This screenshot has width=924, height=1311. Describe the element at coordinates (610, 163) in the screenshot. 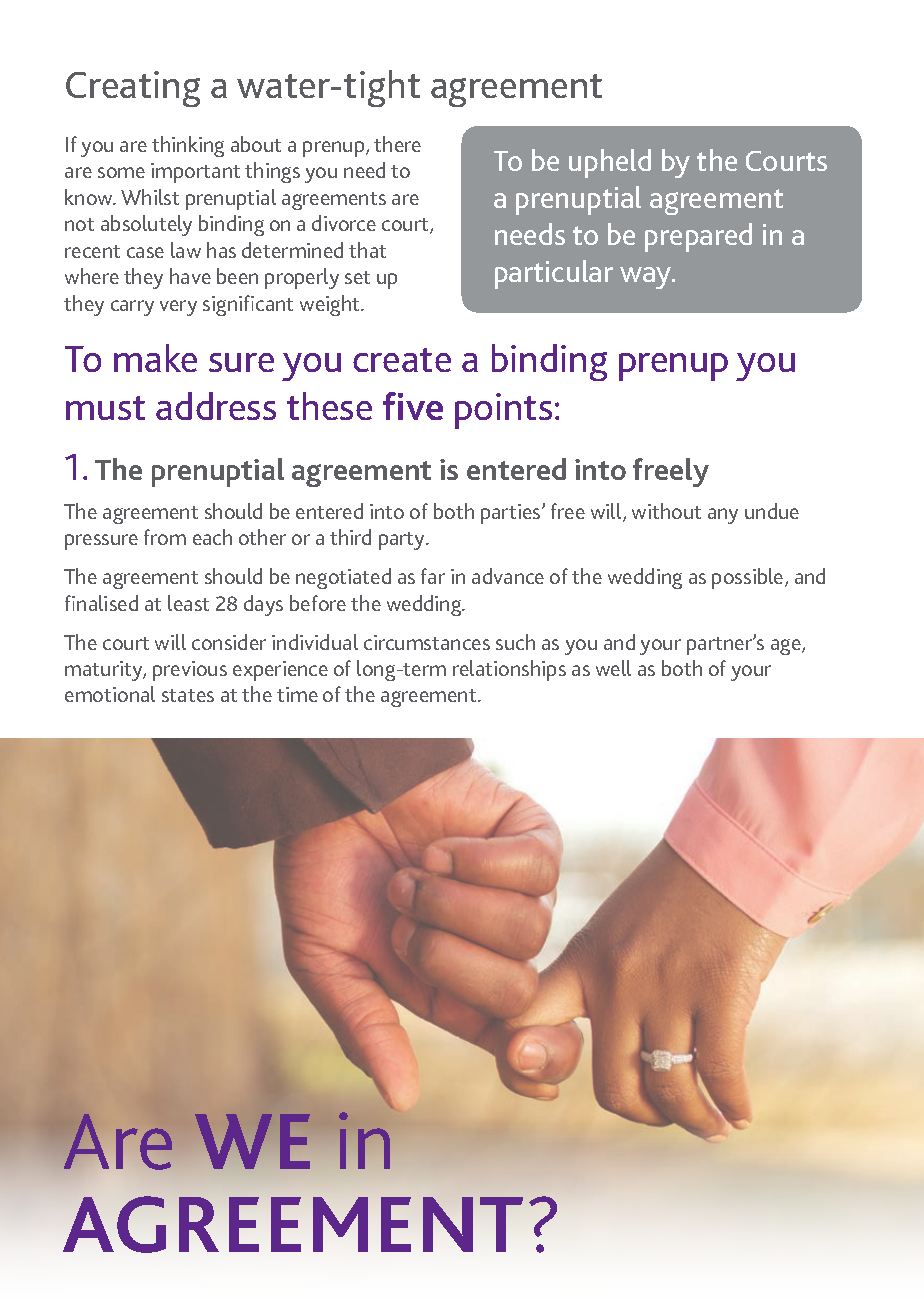

I see `upheld` at that location.
